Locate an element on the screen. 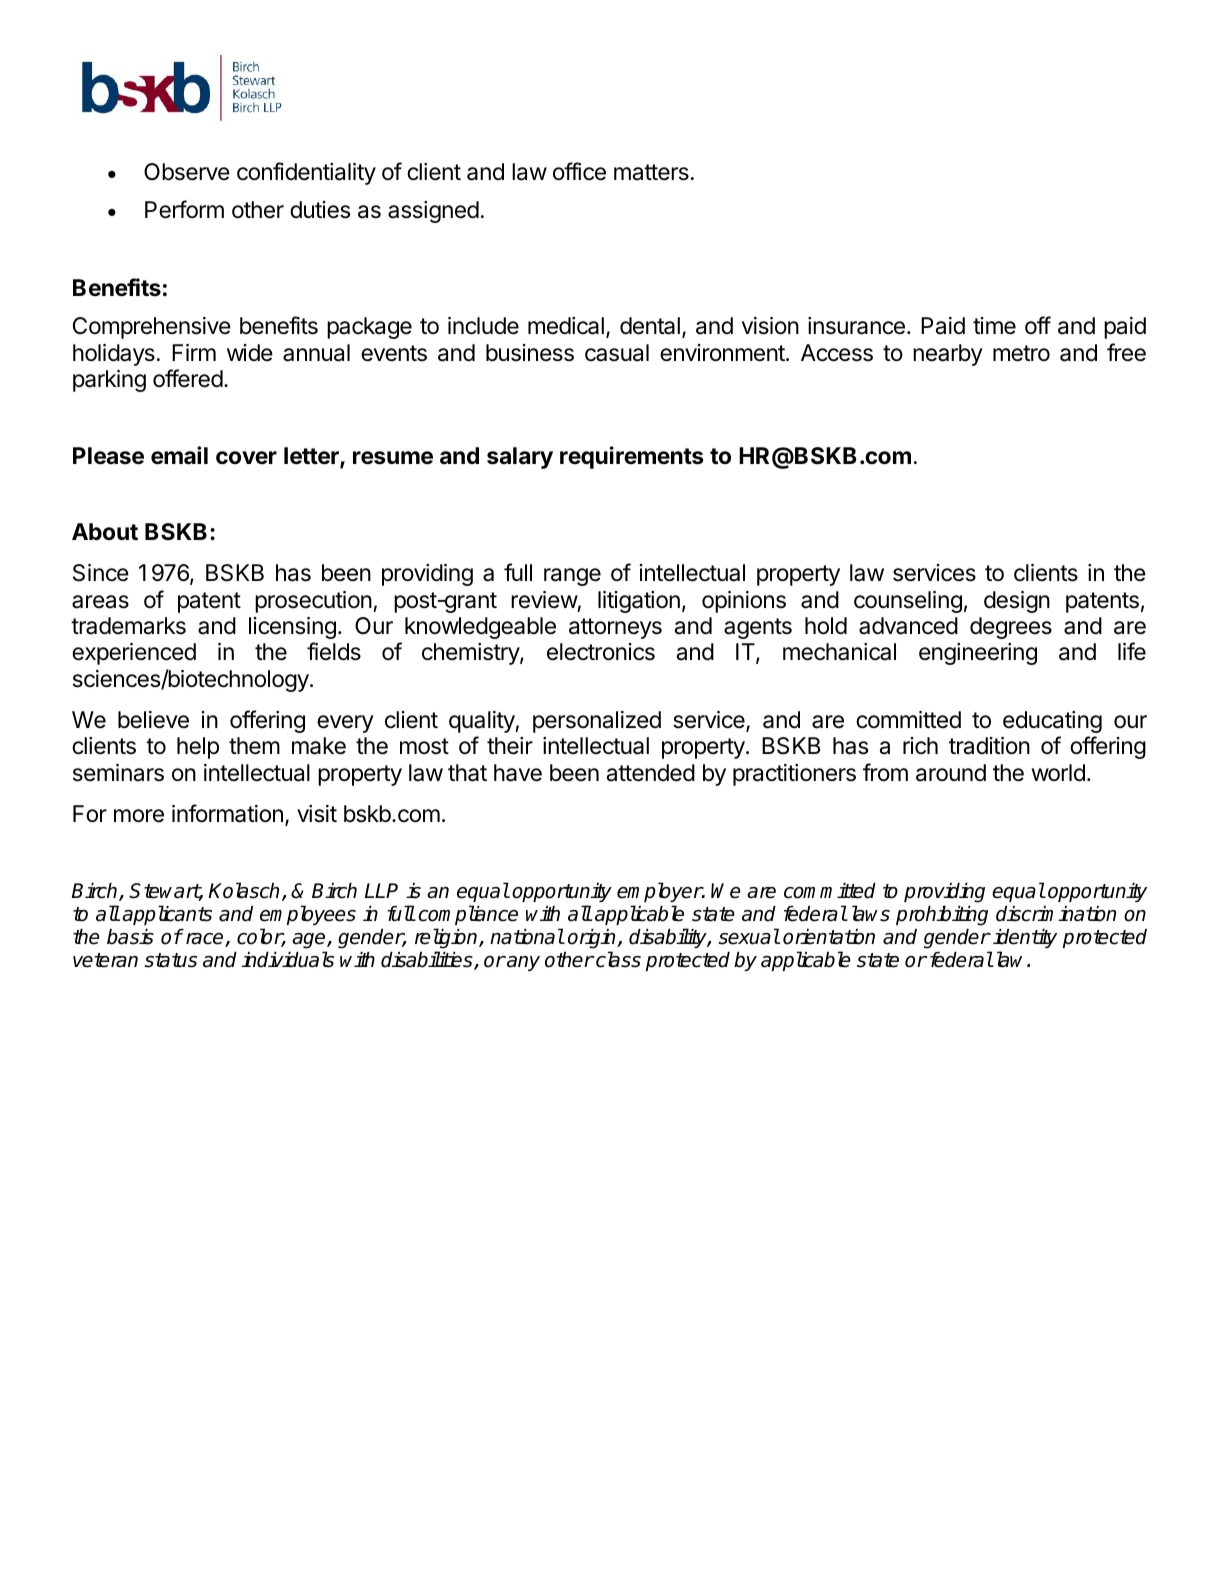 The height and width of the screenshot is (1577, 1218). matters is located at coordinates (651, 172).
